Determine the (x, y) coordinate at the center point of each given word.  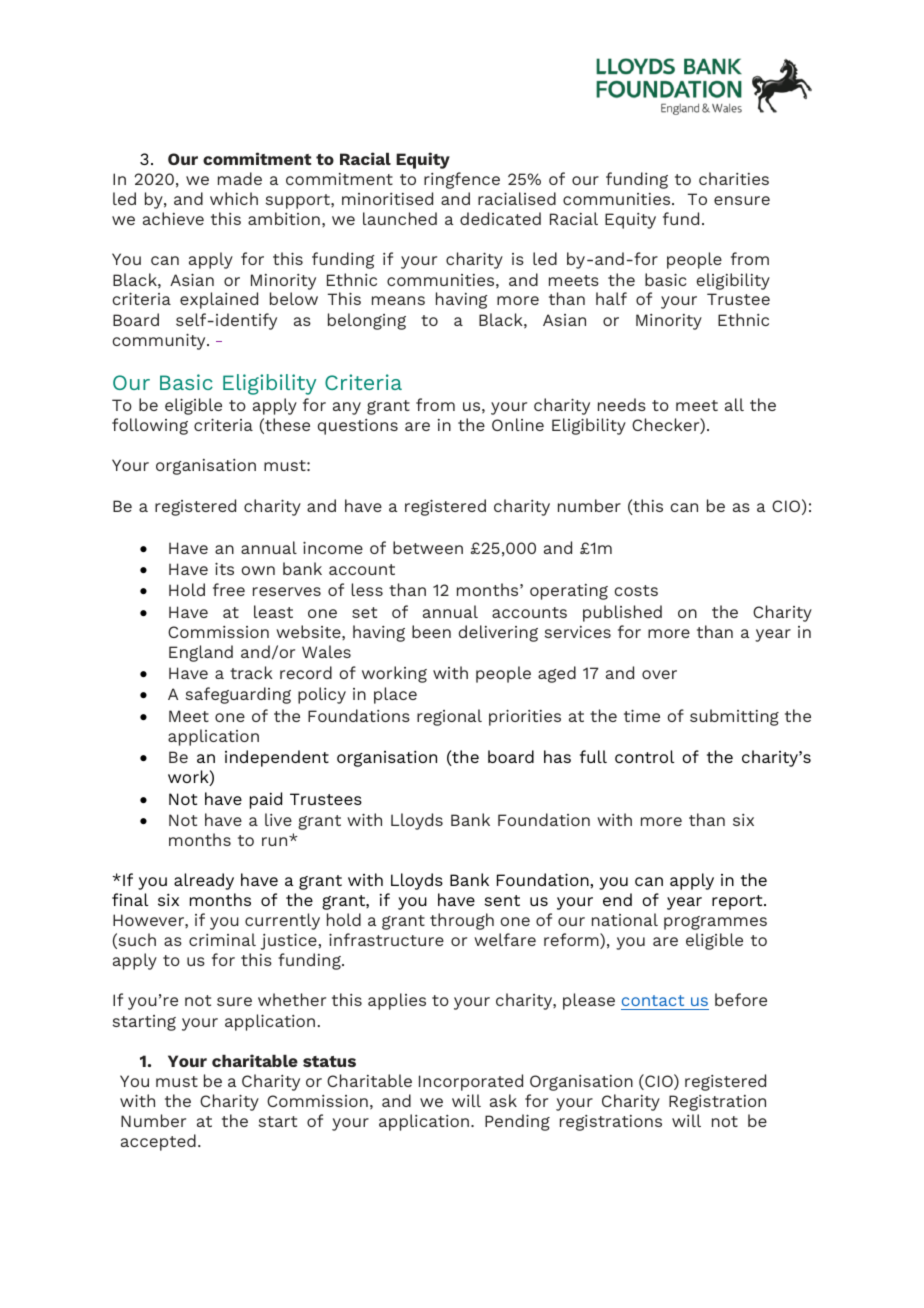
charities (734, 178)
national (625, 919)
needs (622, 404)
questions (358, 427)
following (150, 426)
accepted (158, 1142)
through (462, 921)
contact (654, 1002)
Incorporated (471, 1082)
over (659, 674)
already (204, 881)
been (431, 631)
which (234, 198)
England (201, 653)
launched (400, 218)
